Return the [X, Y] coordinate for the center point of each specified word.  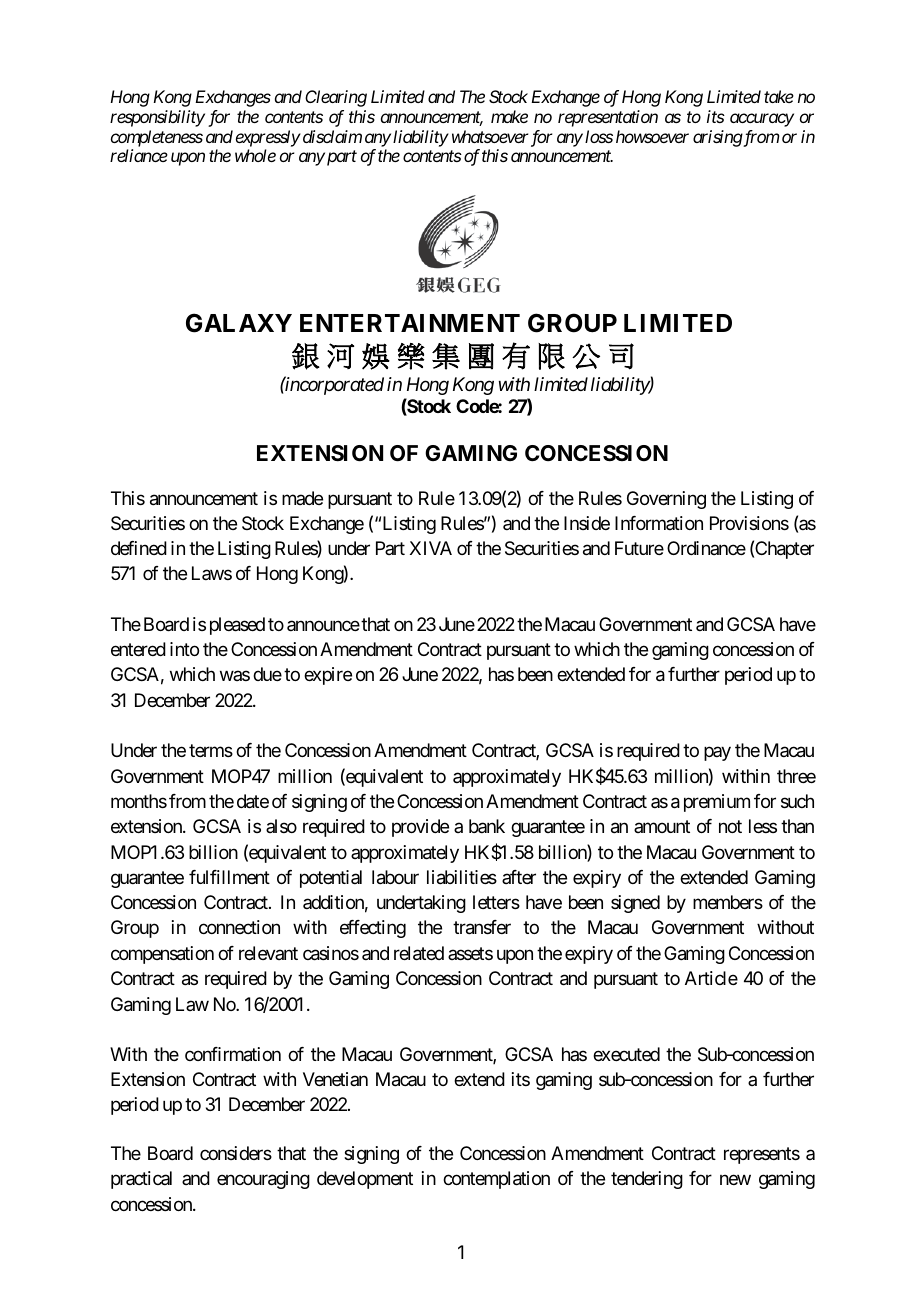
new [735, 1180]
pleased [237, 626]
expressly [268, 138]
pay [717, 754]
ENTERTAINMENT [410, 323]
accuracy [762, 120]
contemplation [496, 1180]
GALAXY [239, 323]
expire [328, 676]
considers [236, 1153]
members [728, 902]
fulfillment [229, 877]
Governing [666, 500]
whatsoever [488, 136]
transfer [482, 927]
